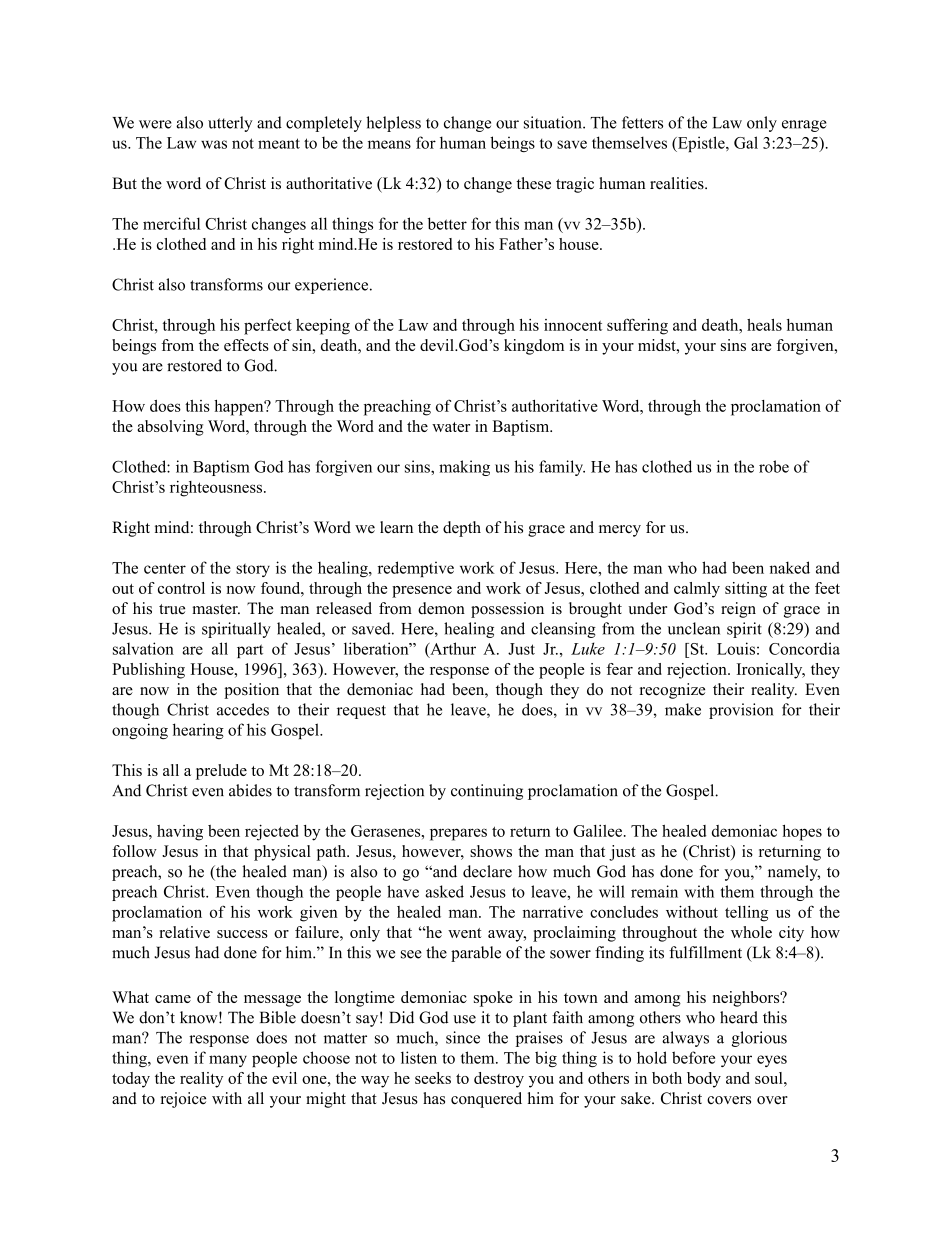 The image size is (952, 1233). Describe the element at coordinates (464, 468) in the screenshot. I see `making` at that location.
